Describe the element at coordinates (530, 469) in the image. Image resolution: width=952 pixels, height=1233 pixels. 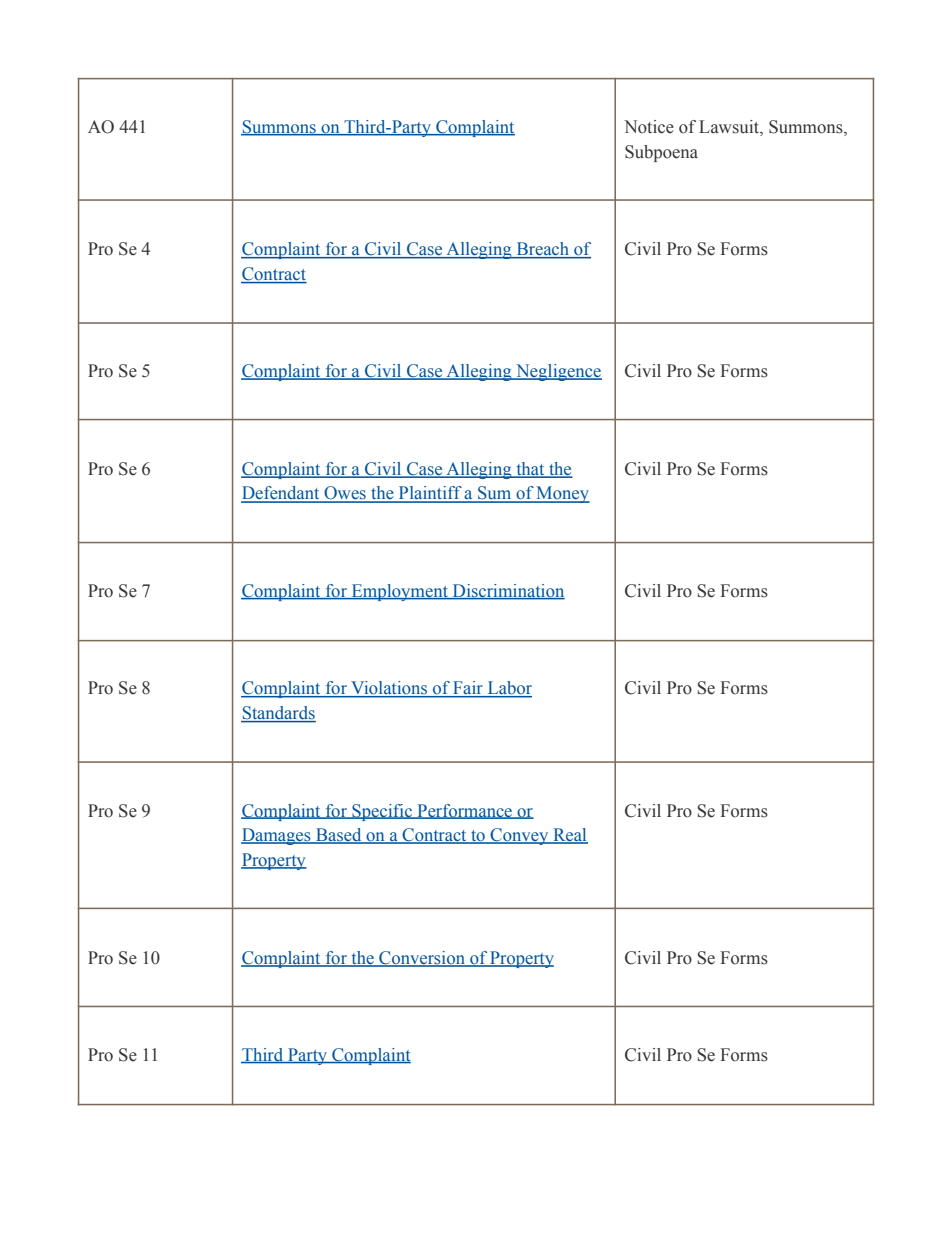
I see `that` at that location.
